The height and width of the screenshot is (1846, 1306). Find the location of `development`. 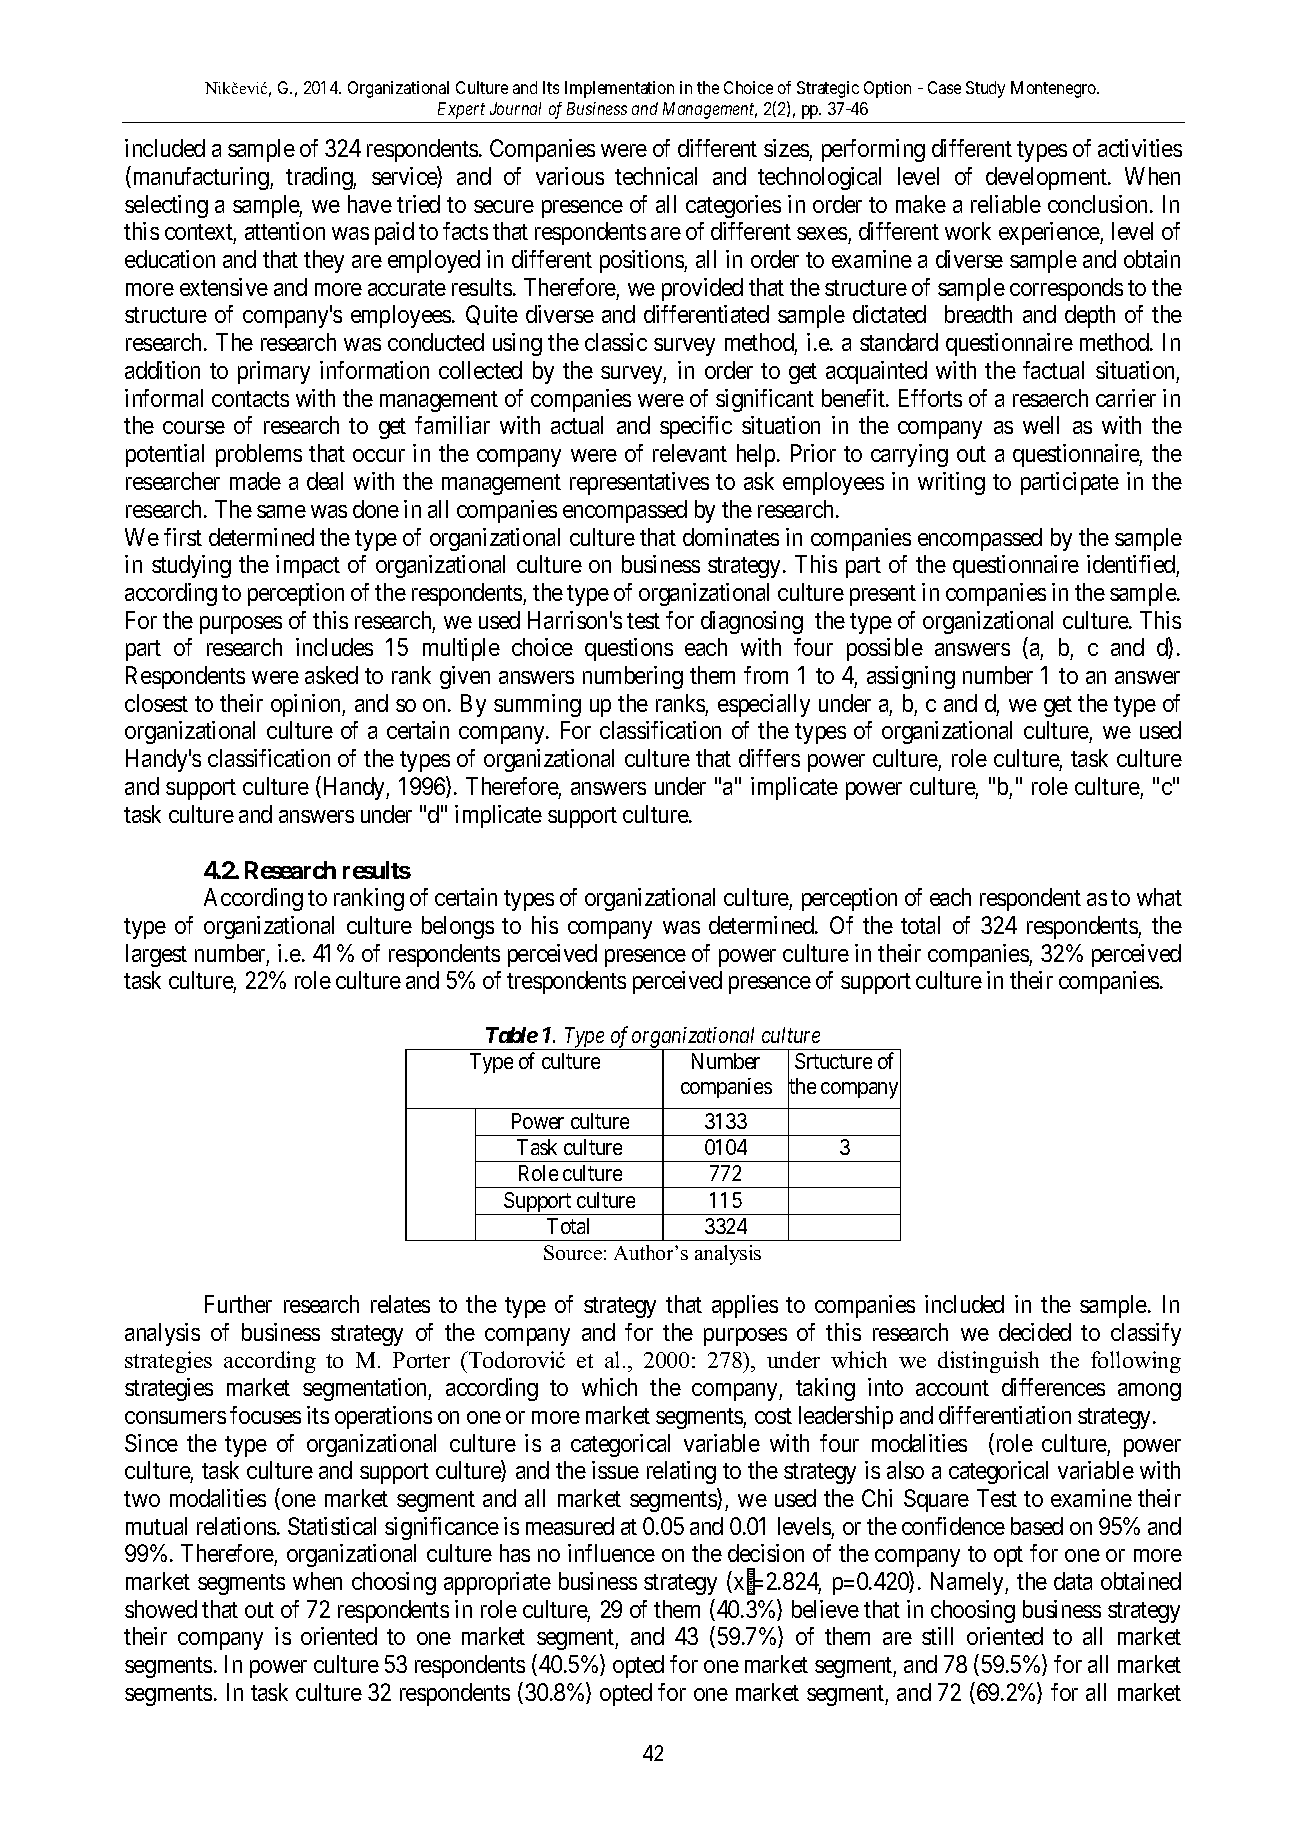

development is located at coordinates (1047, 178).
